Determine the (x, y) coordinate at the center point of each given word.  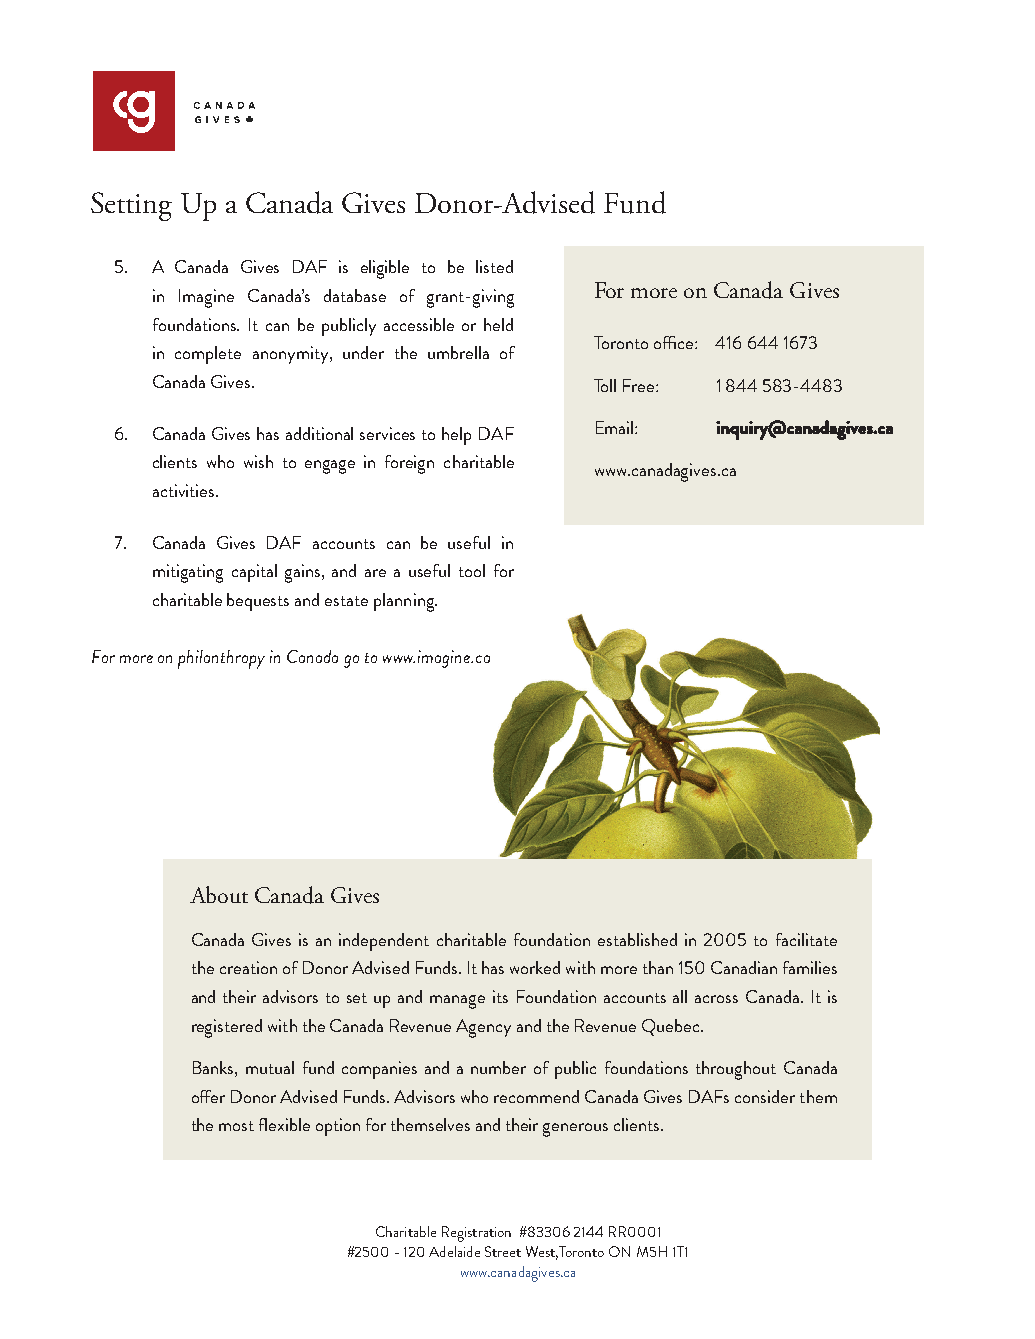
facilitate (806, 939)
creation (248, 967)
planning (405, 602)
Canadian (744, 967)
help (456, 436)
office (675, 342)
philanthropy (221, 659)
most (236, 1126)
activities (185, 490)
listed (494, 266)
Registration (476, 1234)
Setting (131, 206)
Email (616, 427)
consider (765, 1096)
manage (457, 1002)
